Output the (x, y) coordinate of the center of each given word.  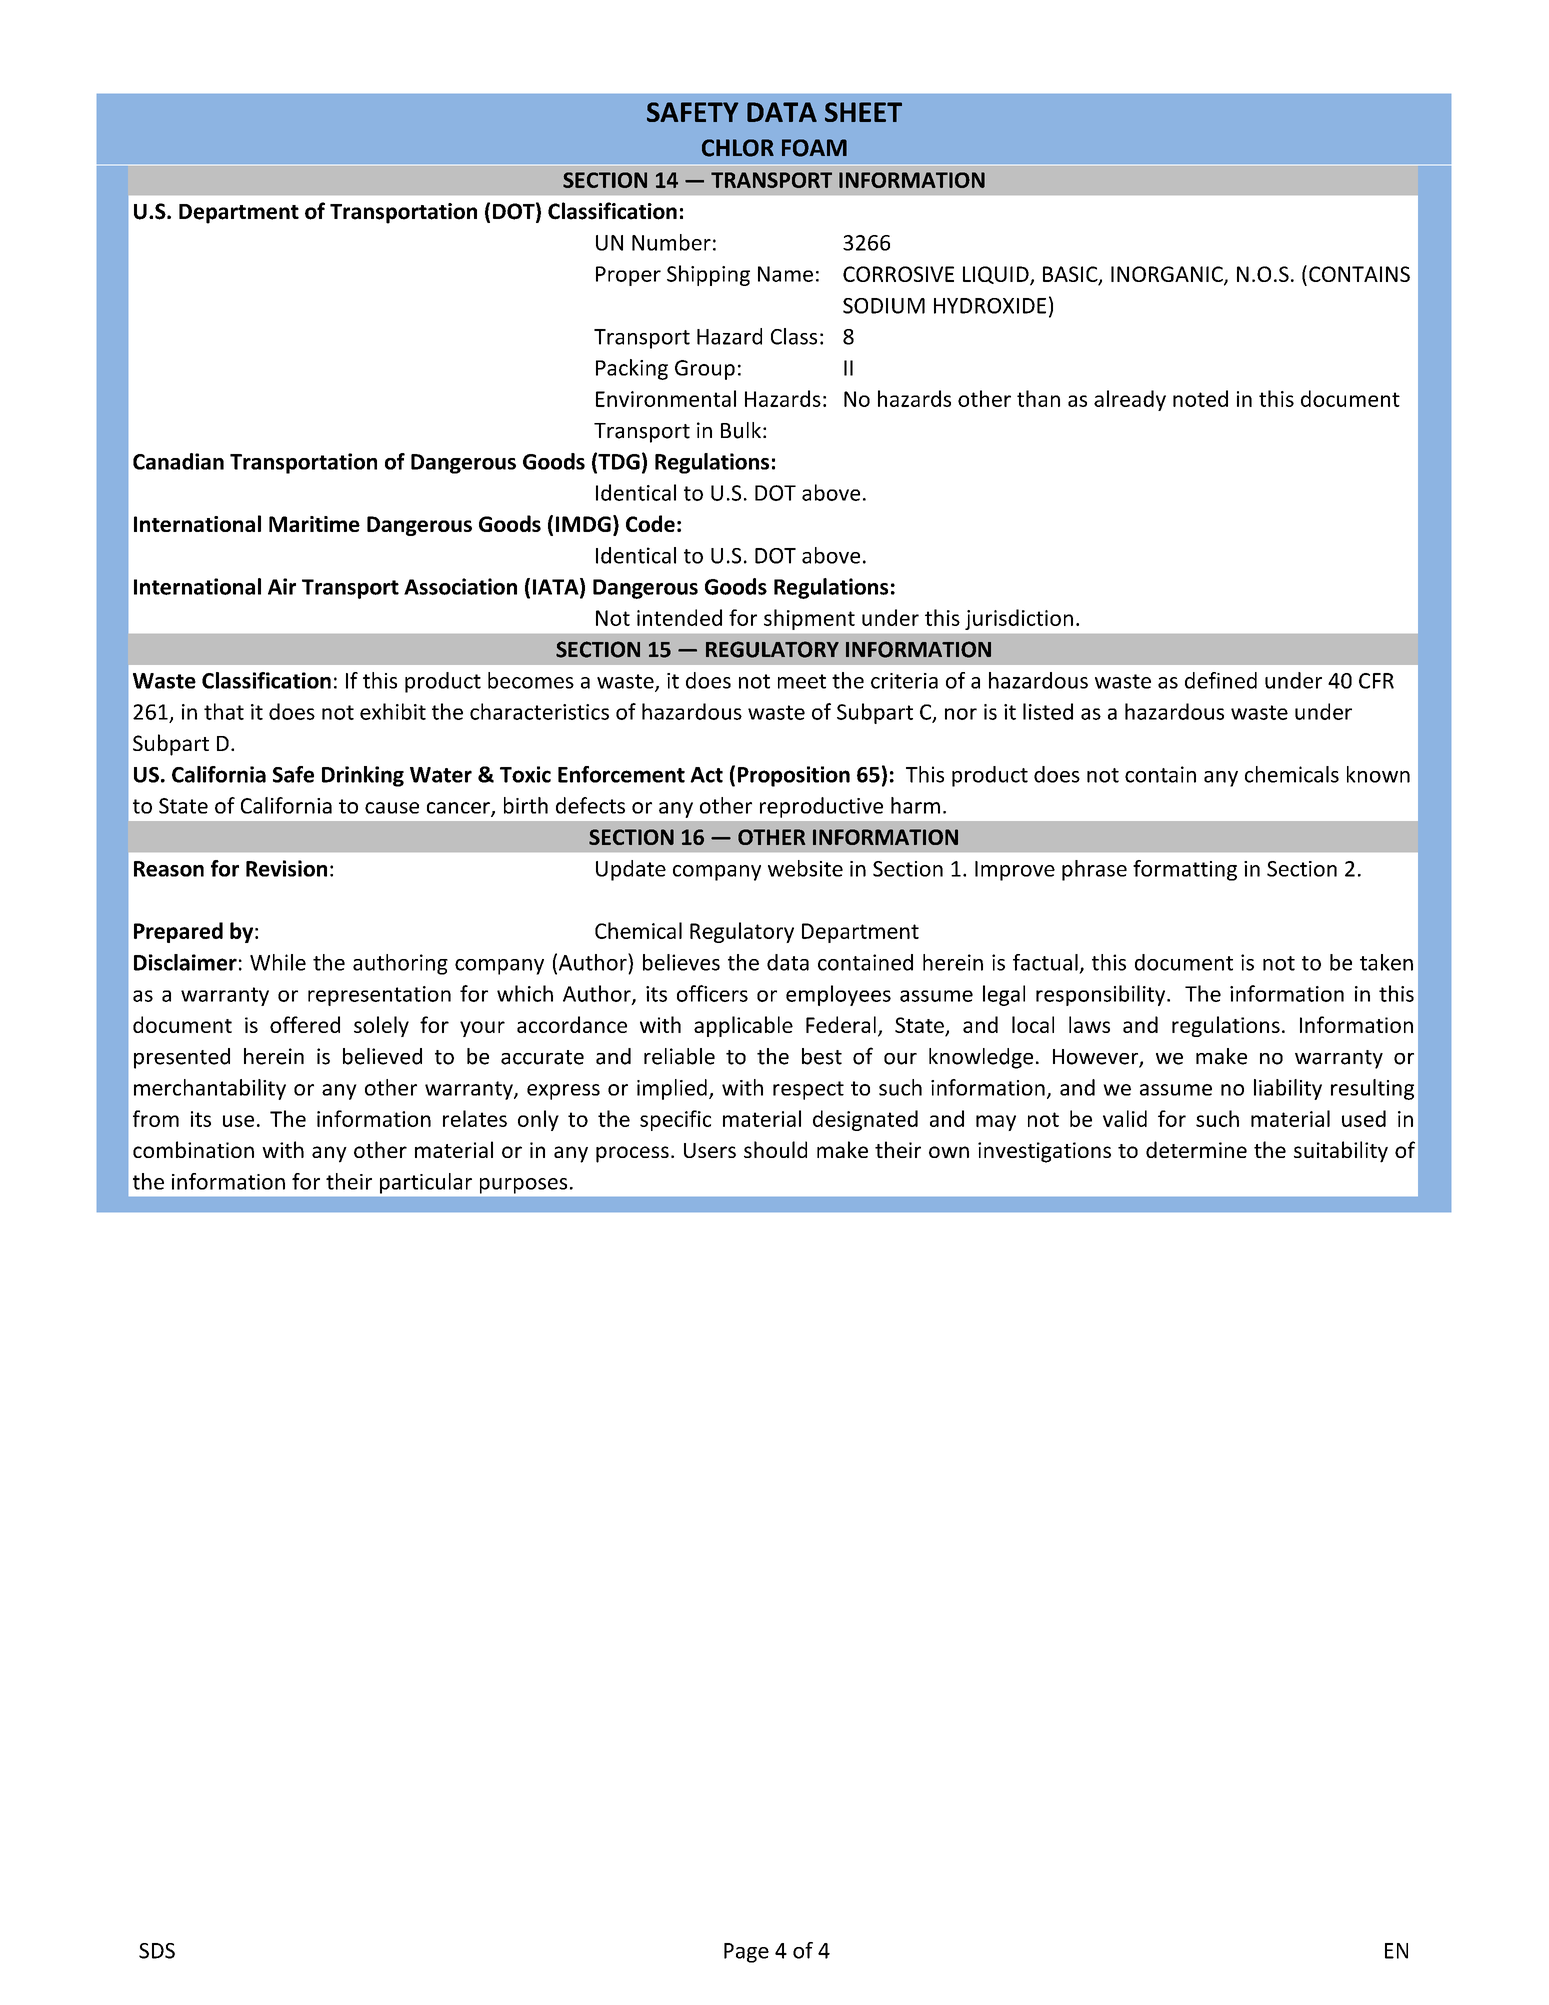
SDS (157, 1951)
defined (1221, 680)
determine (1196, 1149)
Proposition (794, 776)
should (775, 1149)
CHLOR (738, 148)
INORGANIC (1168, 275)
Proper (628, 276)
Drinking (363, 776)
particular (426, 1183)
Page (746, 1953)
